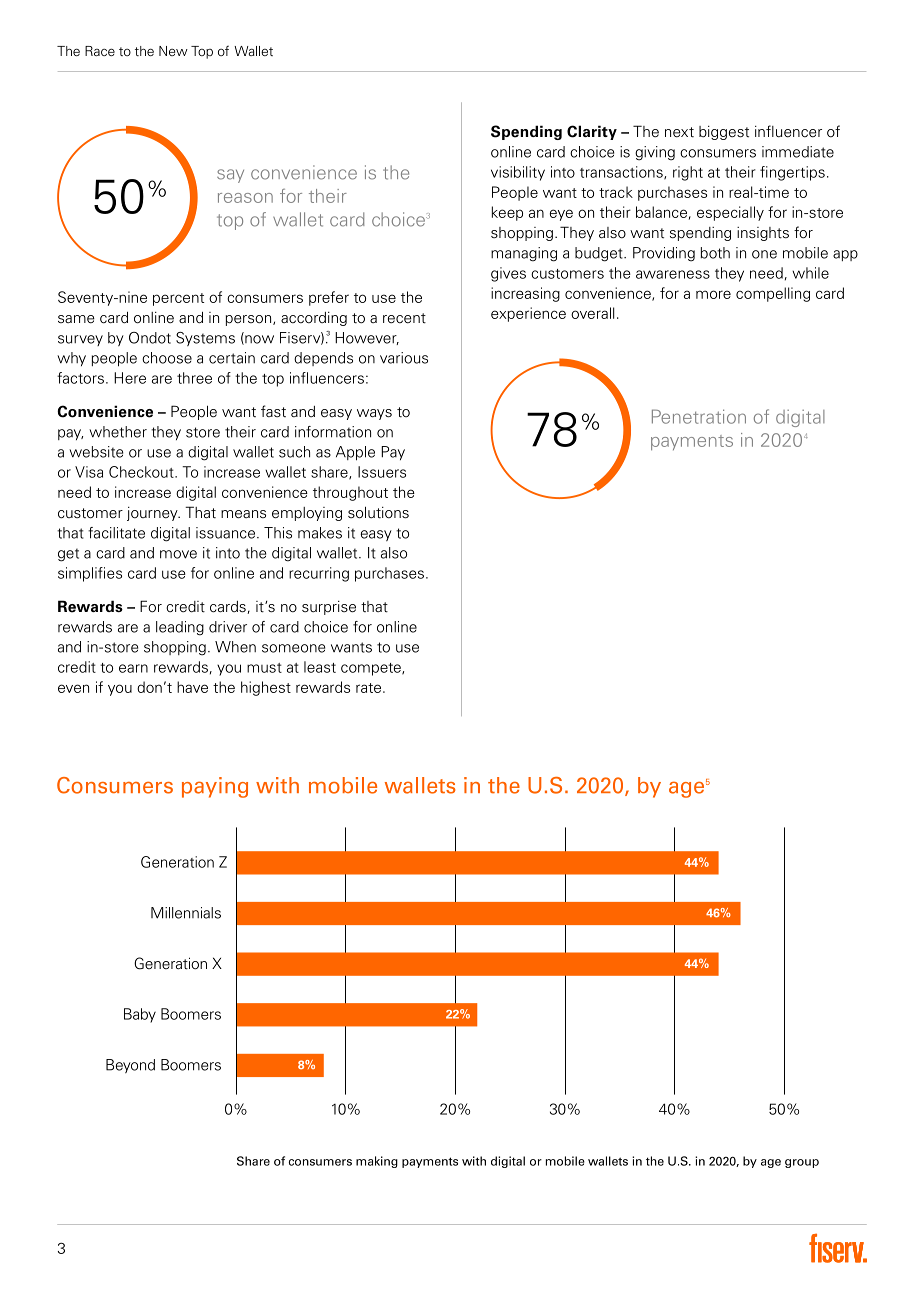 The height and width of the document is (1308, 924). Describe the element at coordinates (518, 173) in the document. I see `visibility` at that location.
